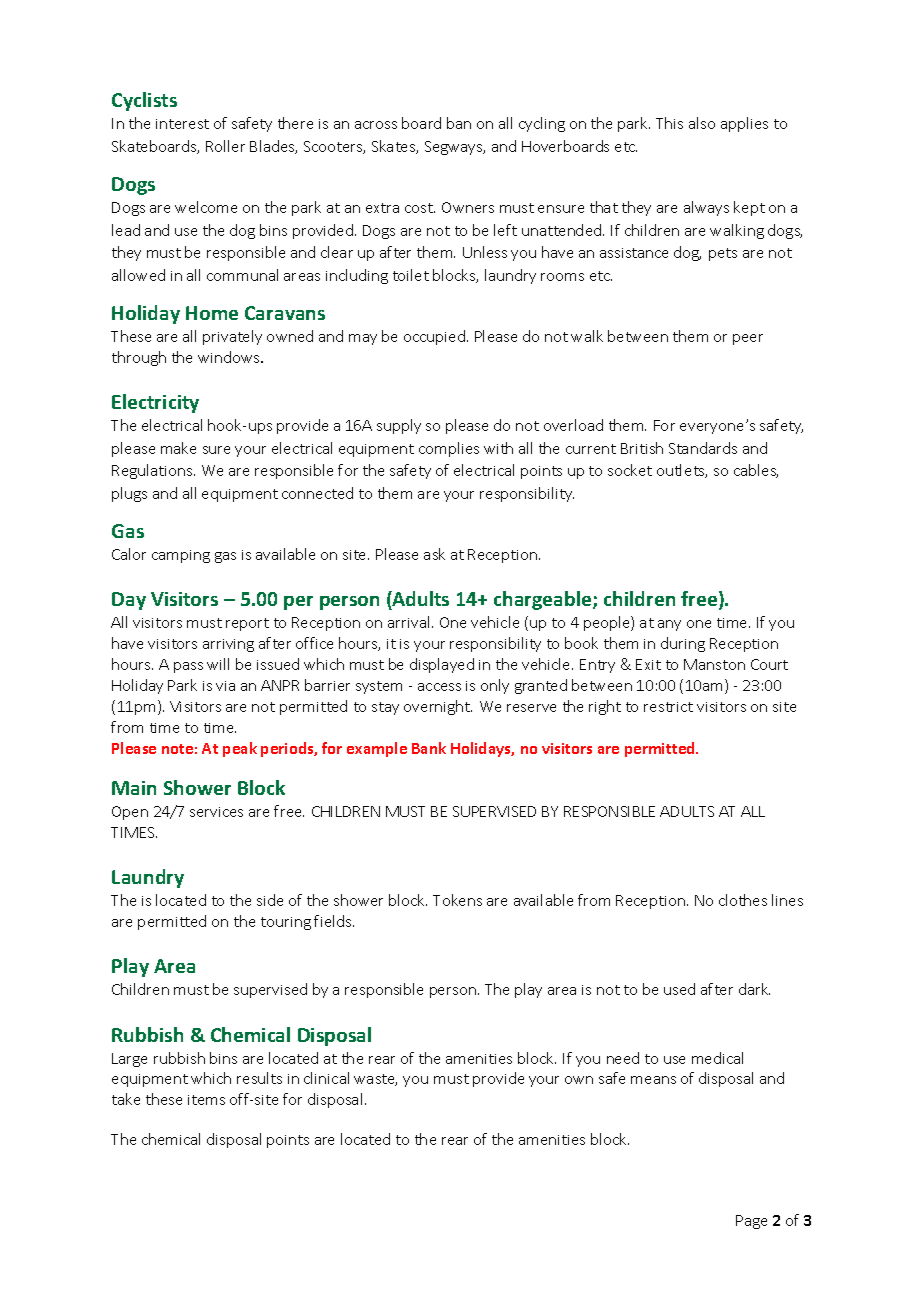 The height and width of the document is (1307, 924). Describe the element at coordinates (439, 687) in the document. I see `access` at that location.
